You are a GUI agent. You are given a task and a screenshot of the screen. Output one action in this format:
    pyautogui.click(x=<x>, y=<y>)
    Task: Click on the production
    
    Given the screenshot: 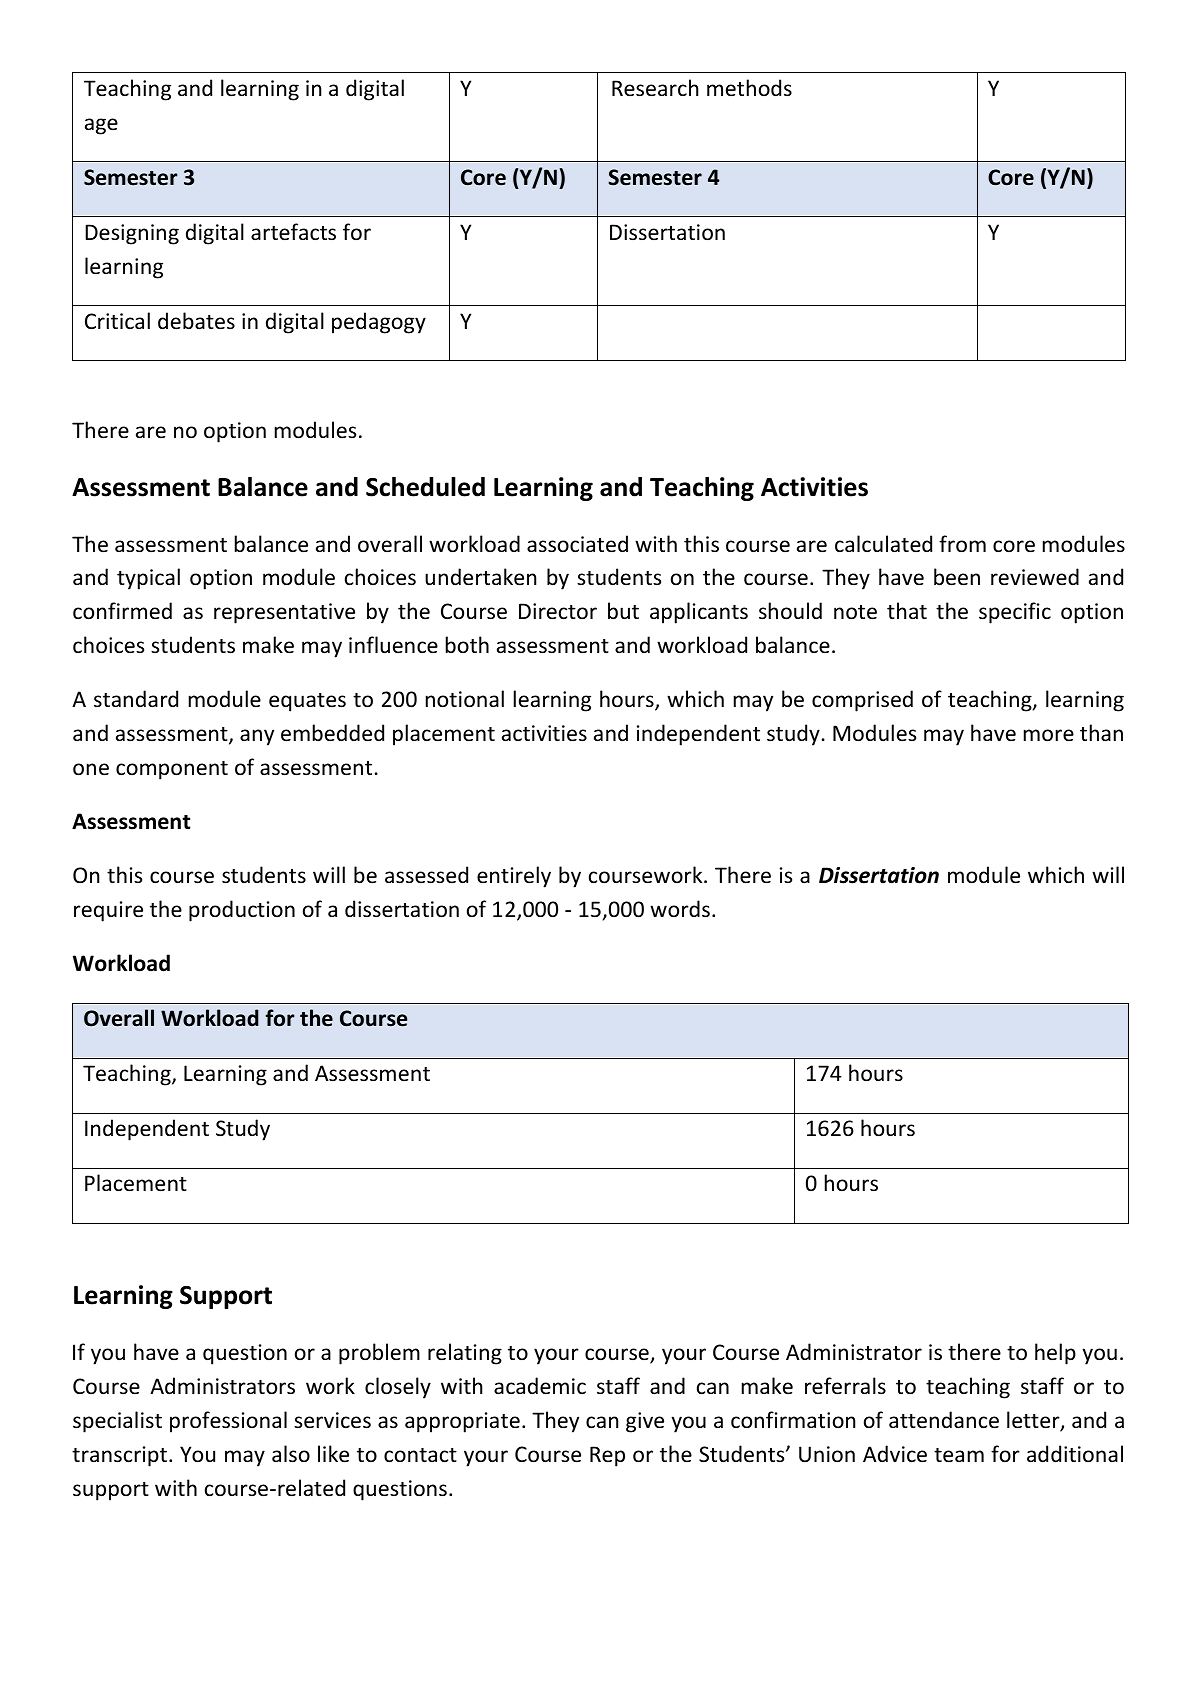 What is the action you would take?
    pyautogui.click(x=242, y=911)
